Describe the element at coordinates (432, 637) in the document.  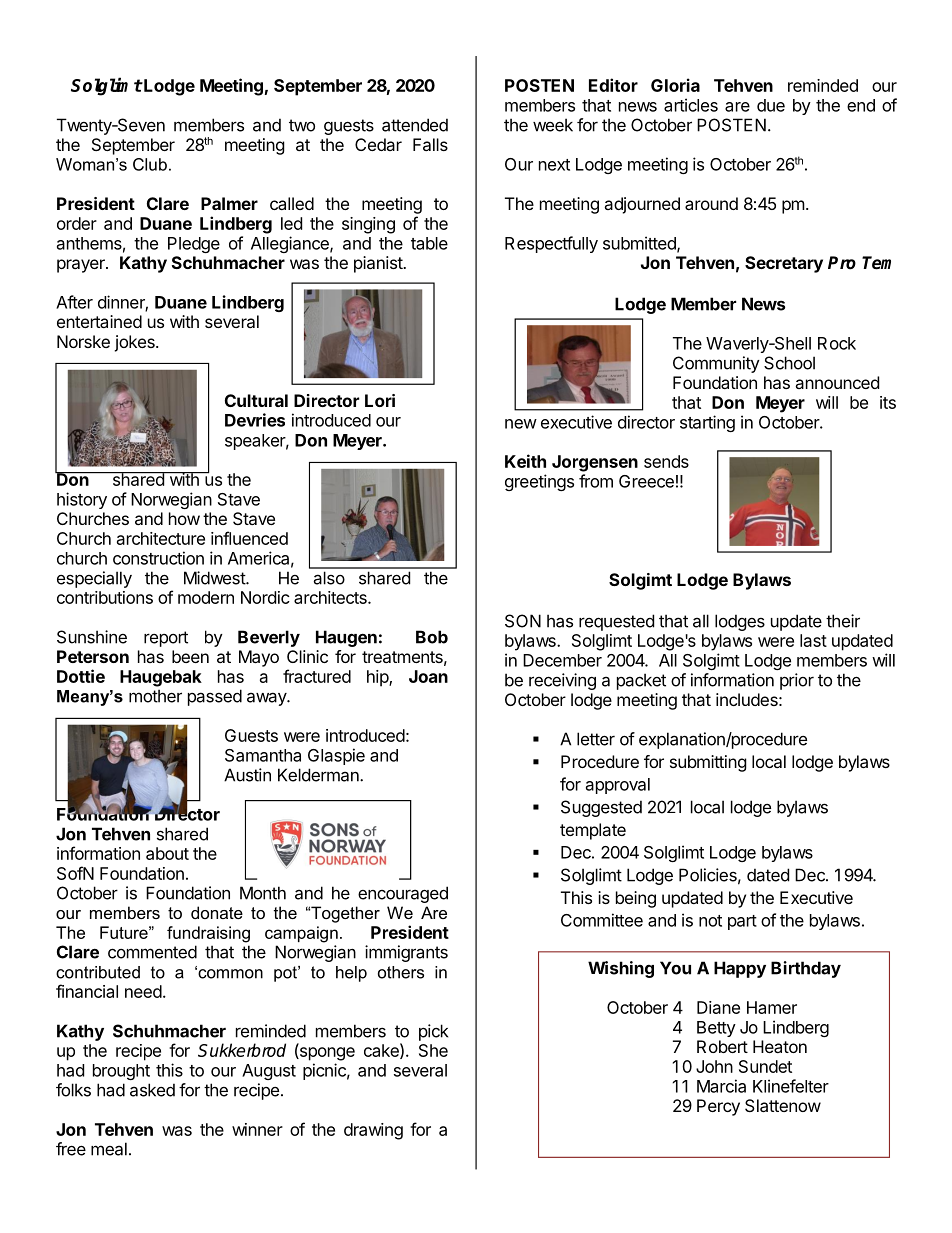
I see `Bob` at that location.
